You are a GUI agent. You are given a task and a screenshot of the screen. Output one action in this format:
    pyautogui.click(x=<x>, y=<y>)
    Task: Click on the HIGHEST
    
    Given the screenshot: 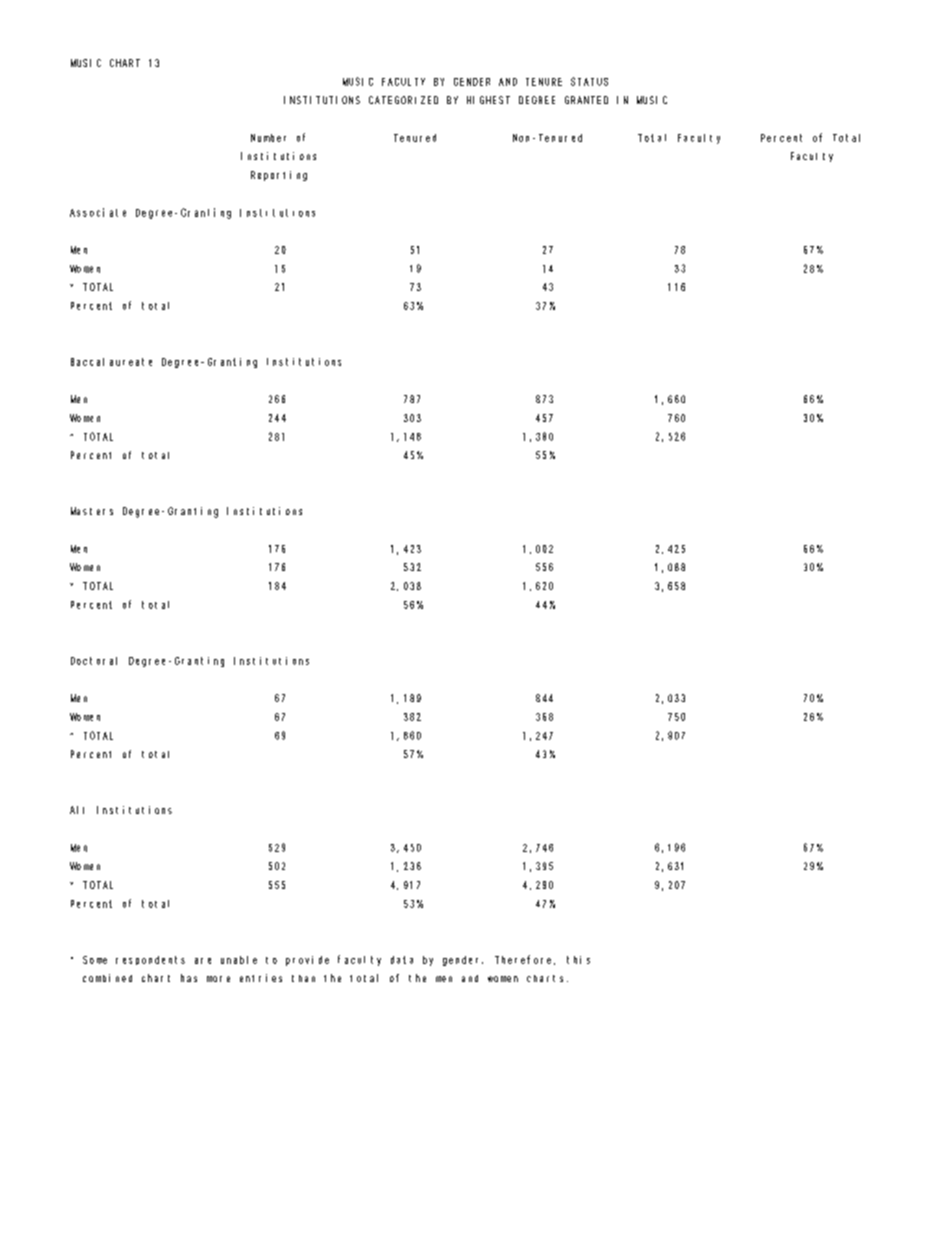 What is the action you would take?
    pyautogui.click(x=488, y=100)
